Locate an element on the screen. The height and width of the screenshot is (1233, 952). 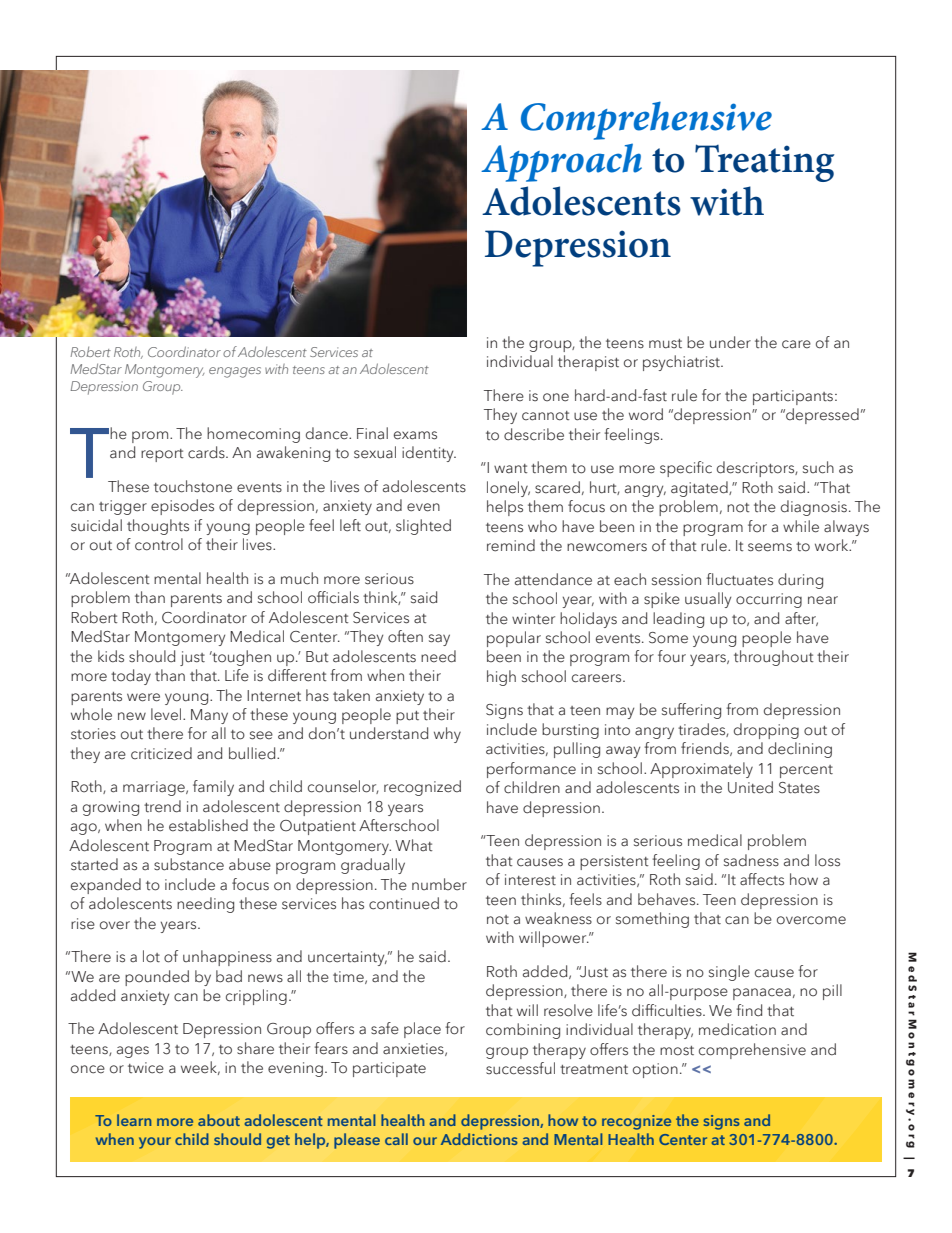
Approach is located at coordinates (561, 163).
